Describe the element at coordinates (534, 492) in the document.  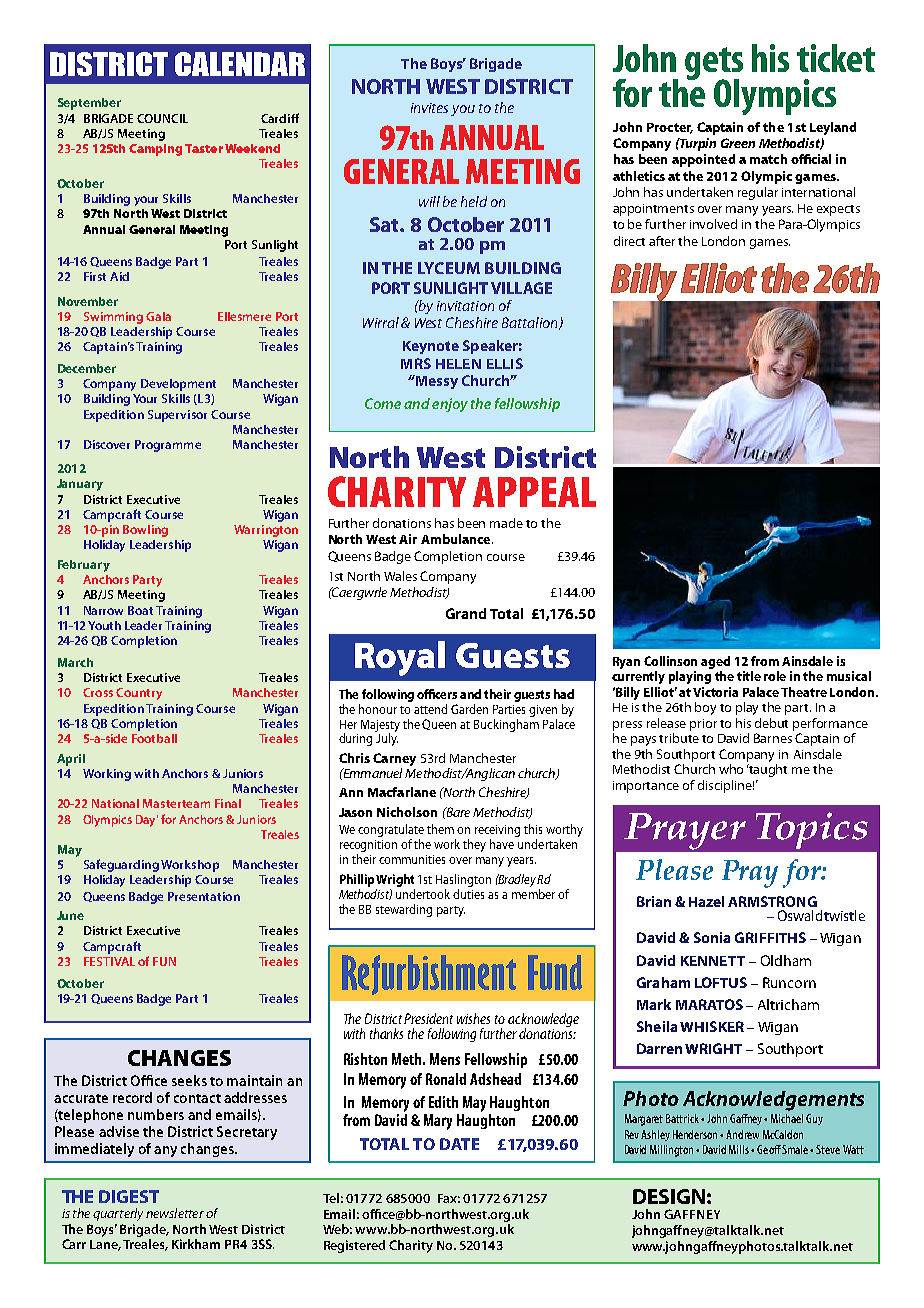
I see `APPEAL` at that location.
